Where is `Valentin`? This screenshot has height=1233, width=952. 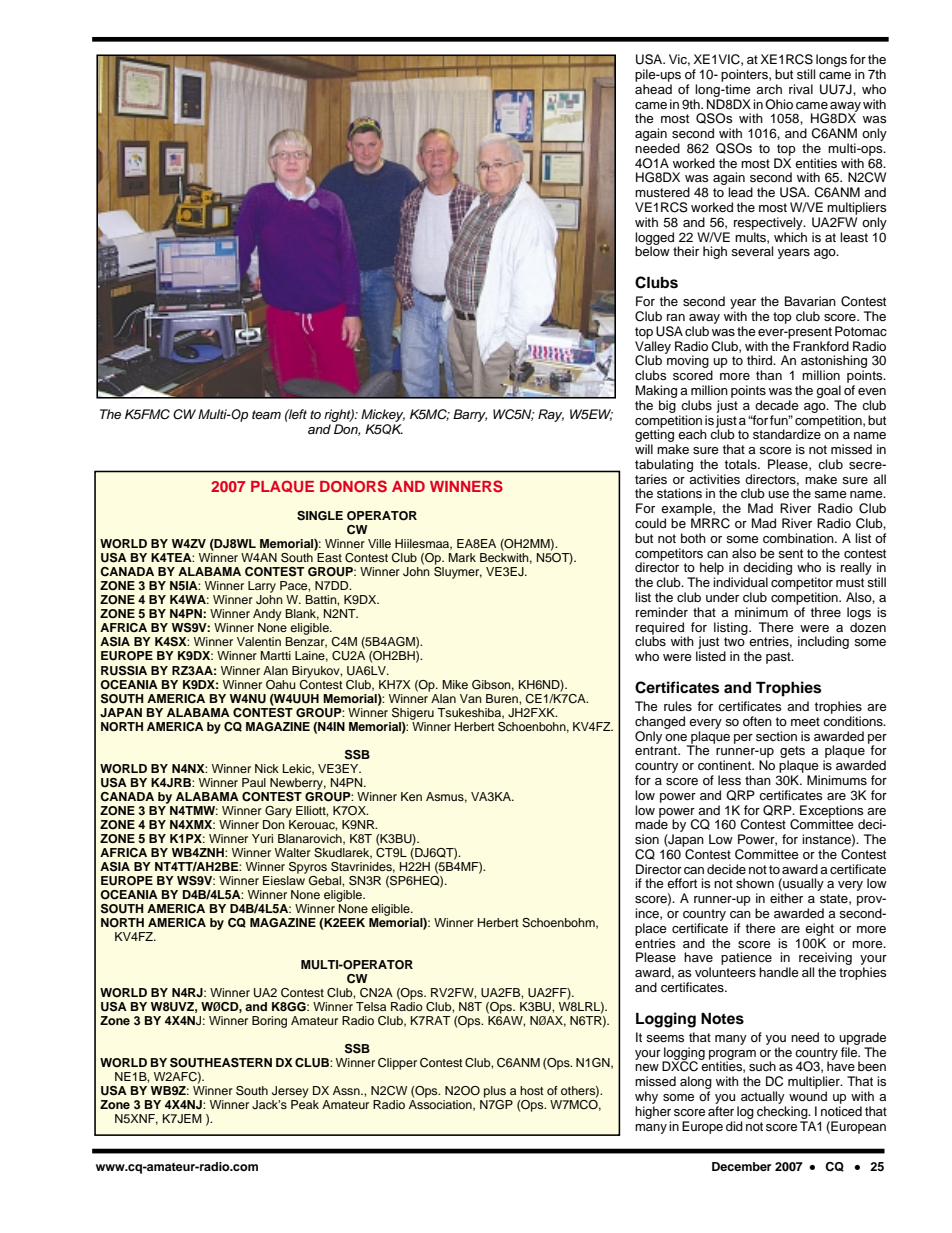
Valentin is located at coordinates (259, 641).
